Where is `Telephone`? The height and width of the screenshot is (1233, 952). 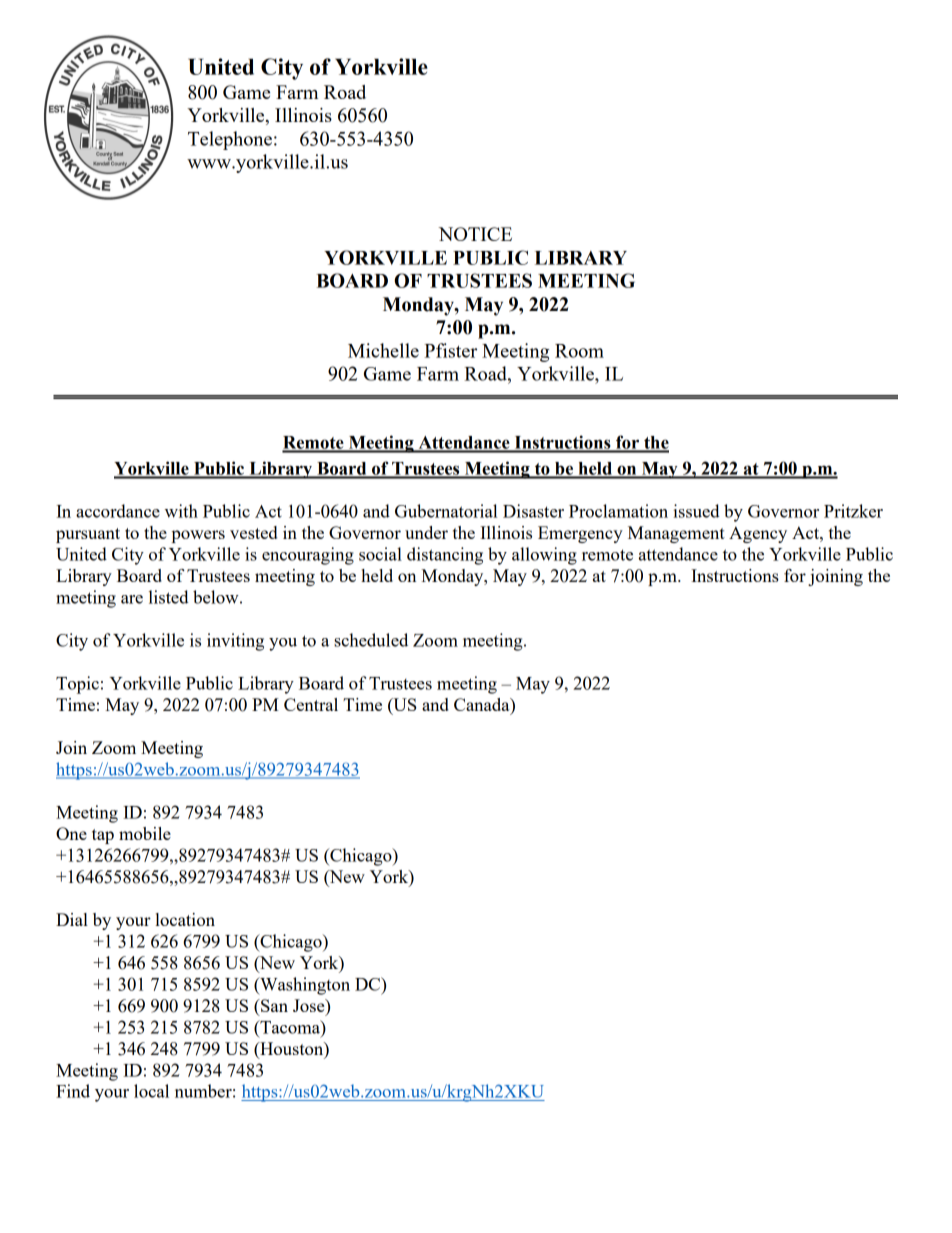 Telephone is located at coordinates (230, 140).
